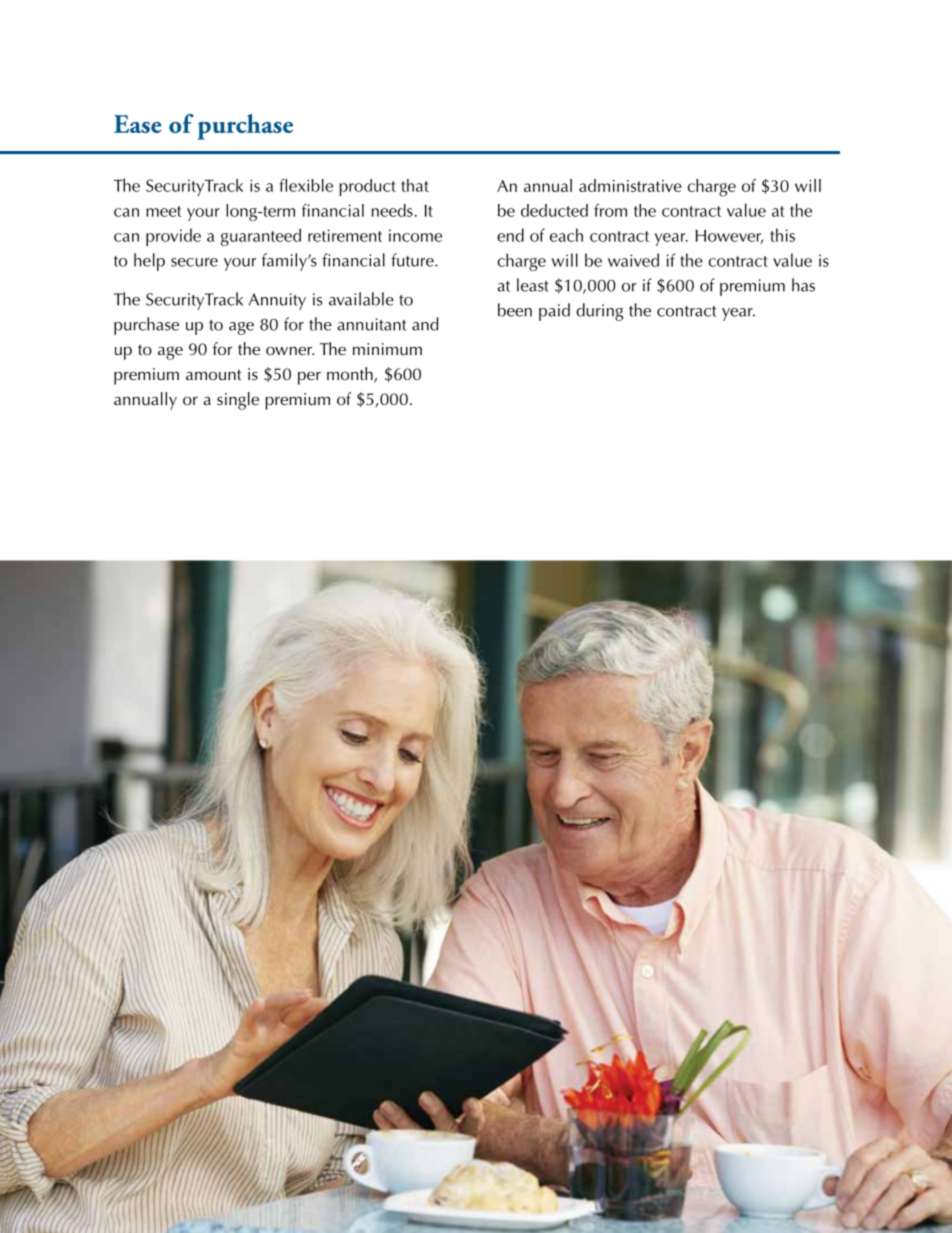  I want to click on needs, so click(393, 210).
